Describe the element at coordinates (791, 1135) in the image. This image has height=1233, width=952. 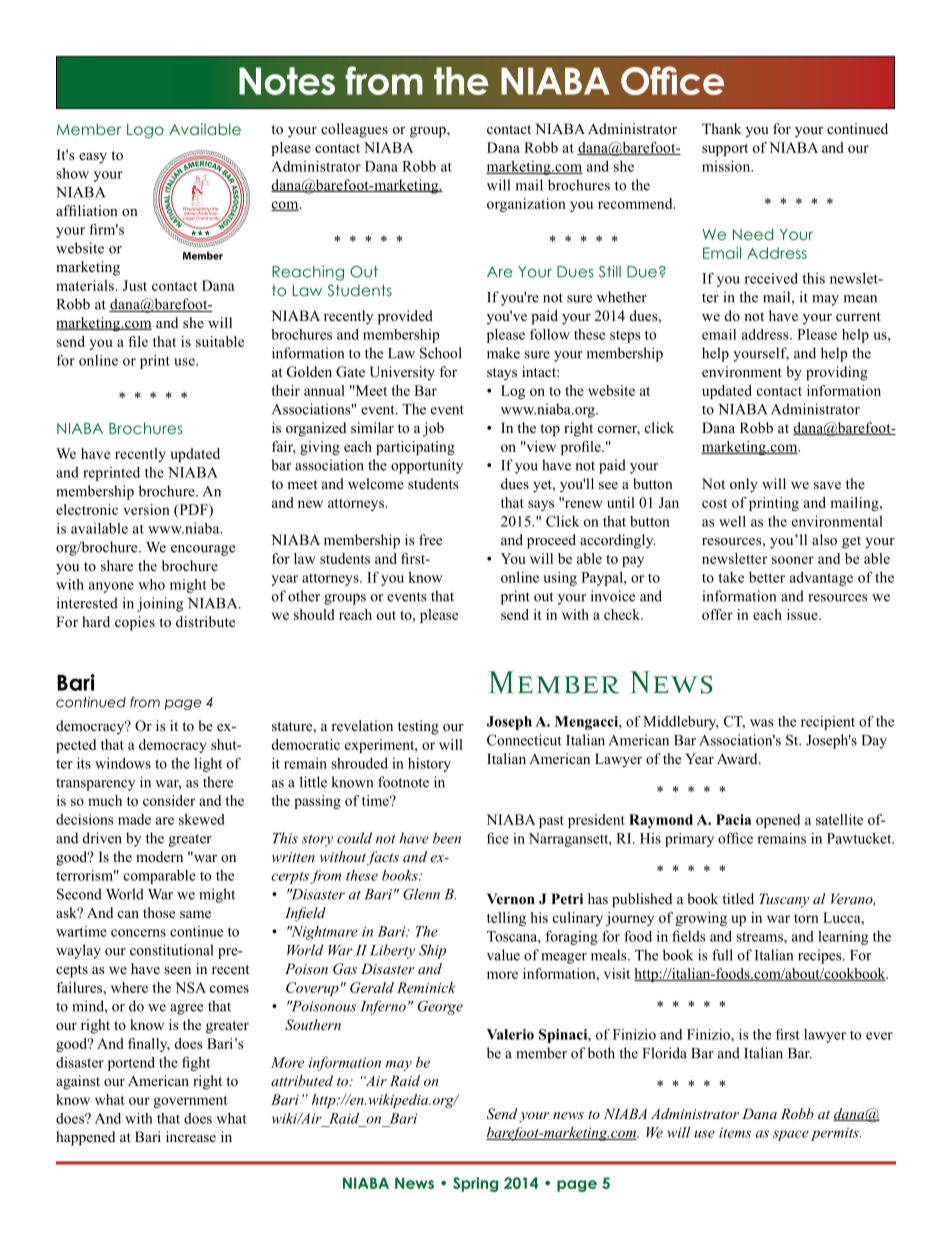
I see `space` at that location.
